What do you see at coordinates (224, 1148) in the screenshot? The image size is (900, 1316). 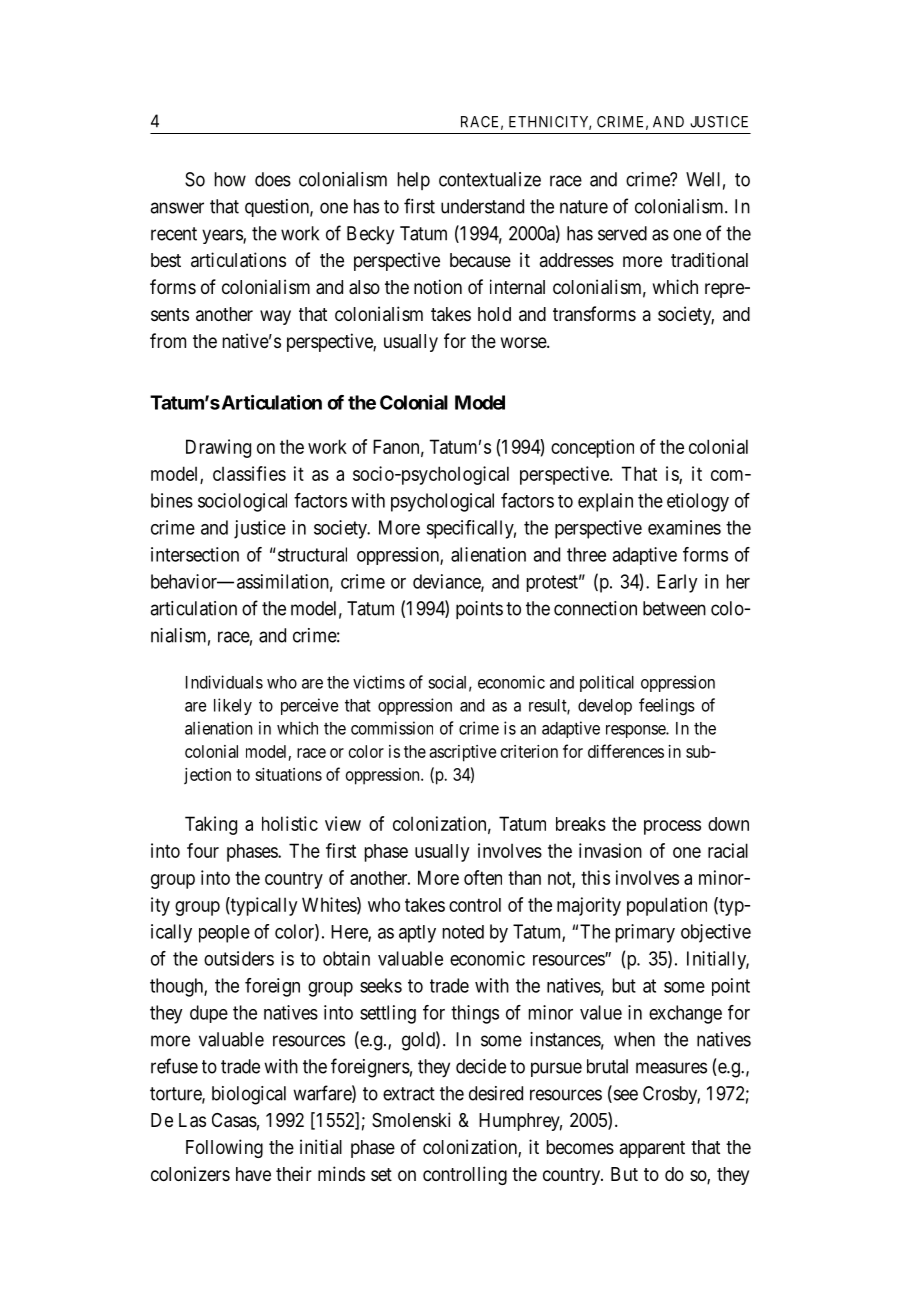 I see `Following` at bounding box center [224, 1148].
